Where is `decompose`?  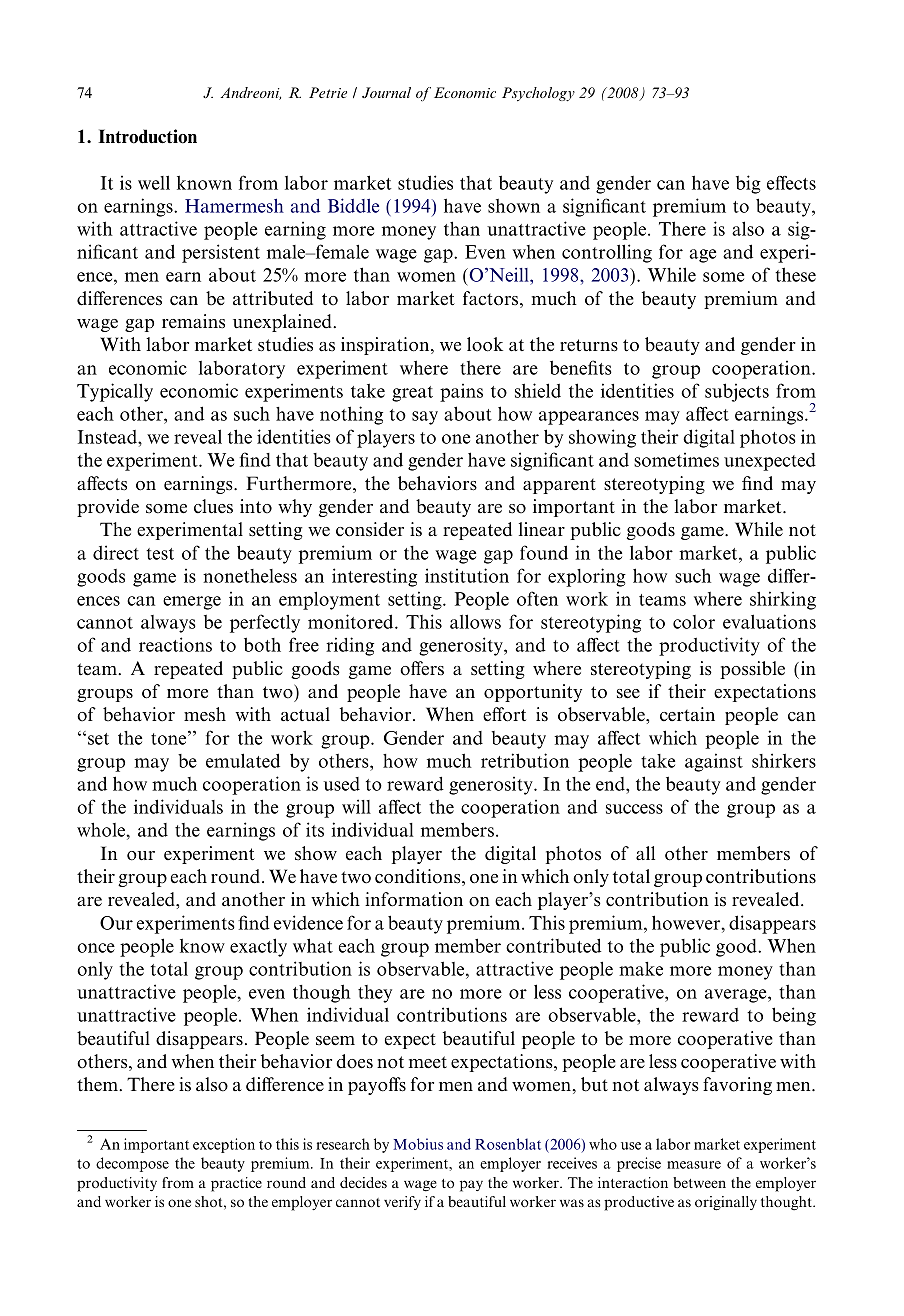 decompose is located at coordinates (132, 1164).
